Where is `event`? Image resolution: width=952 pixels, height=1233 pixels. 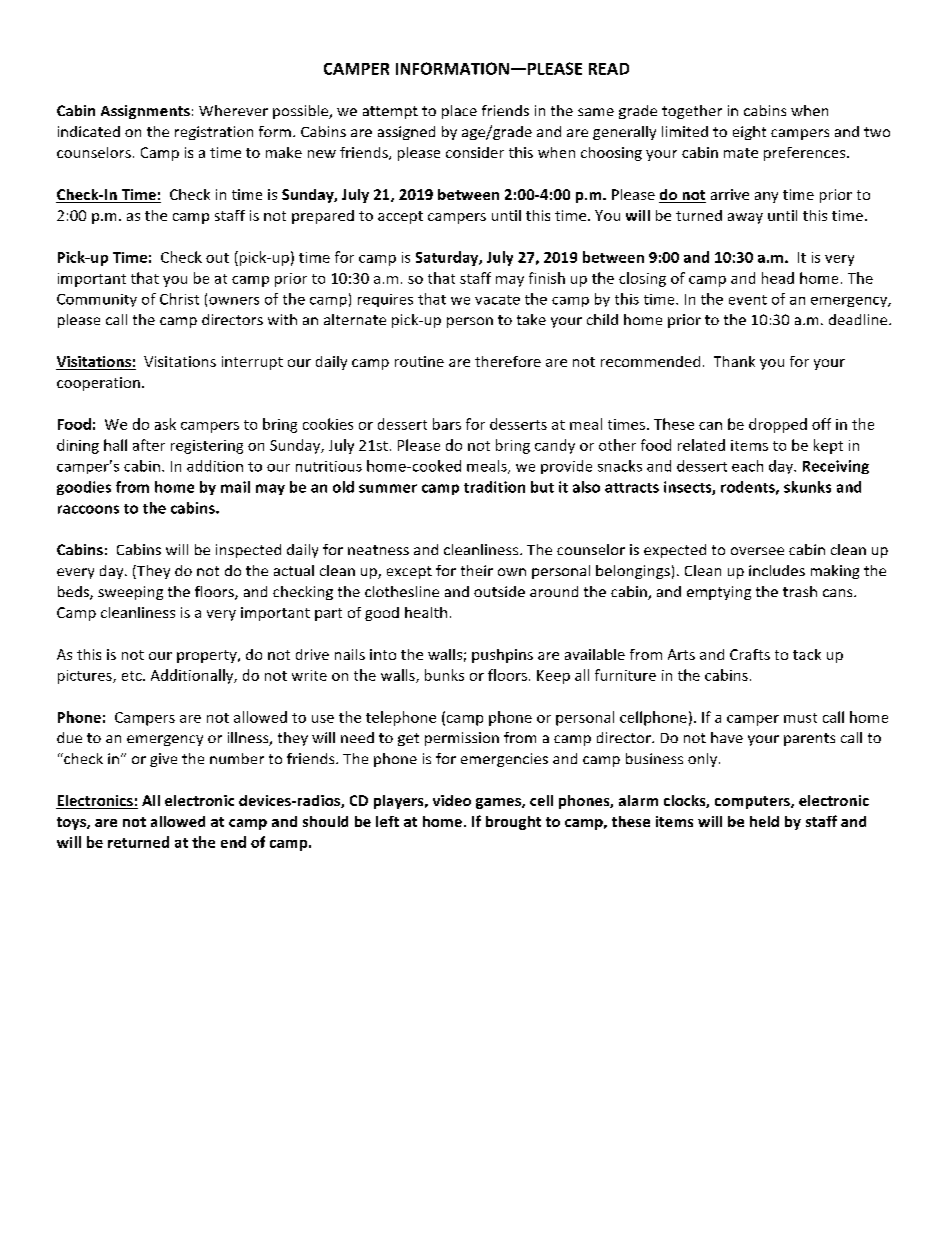
event is located at coordinates (748, 300).
